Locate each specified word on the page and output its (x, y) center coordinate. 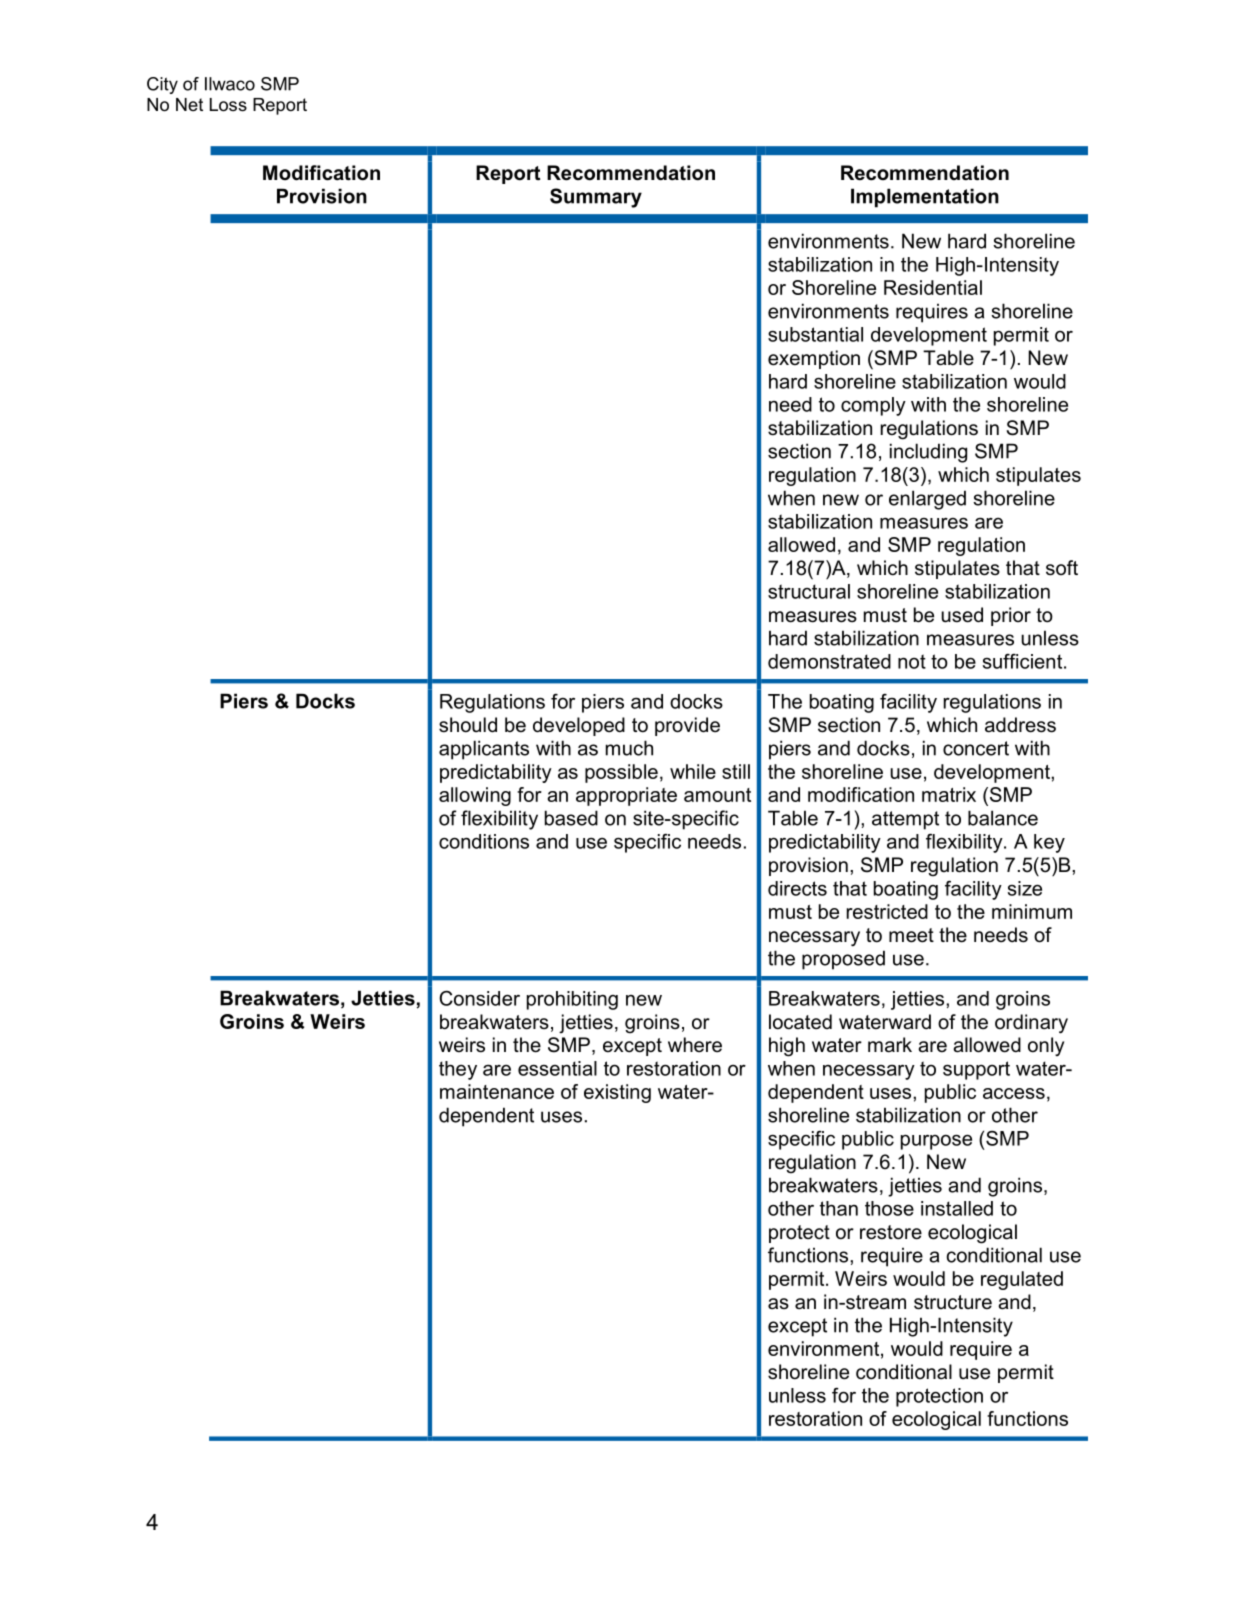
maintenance (497, 1091)
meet (911, 935)
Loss (228, 105)
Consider (479, 998)
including (928, 453)
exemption (814, 359)
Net (189, 104)
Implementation (925, 198)
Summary (596, 198)
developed (579, 726)
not (912, 661)
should (468, 725)
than (839, 1208)
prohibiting (572, 1000)
